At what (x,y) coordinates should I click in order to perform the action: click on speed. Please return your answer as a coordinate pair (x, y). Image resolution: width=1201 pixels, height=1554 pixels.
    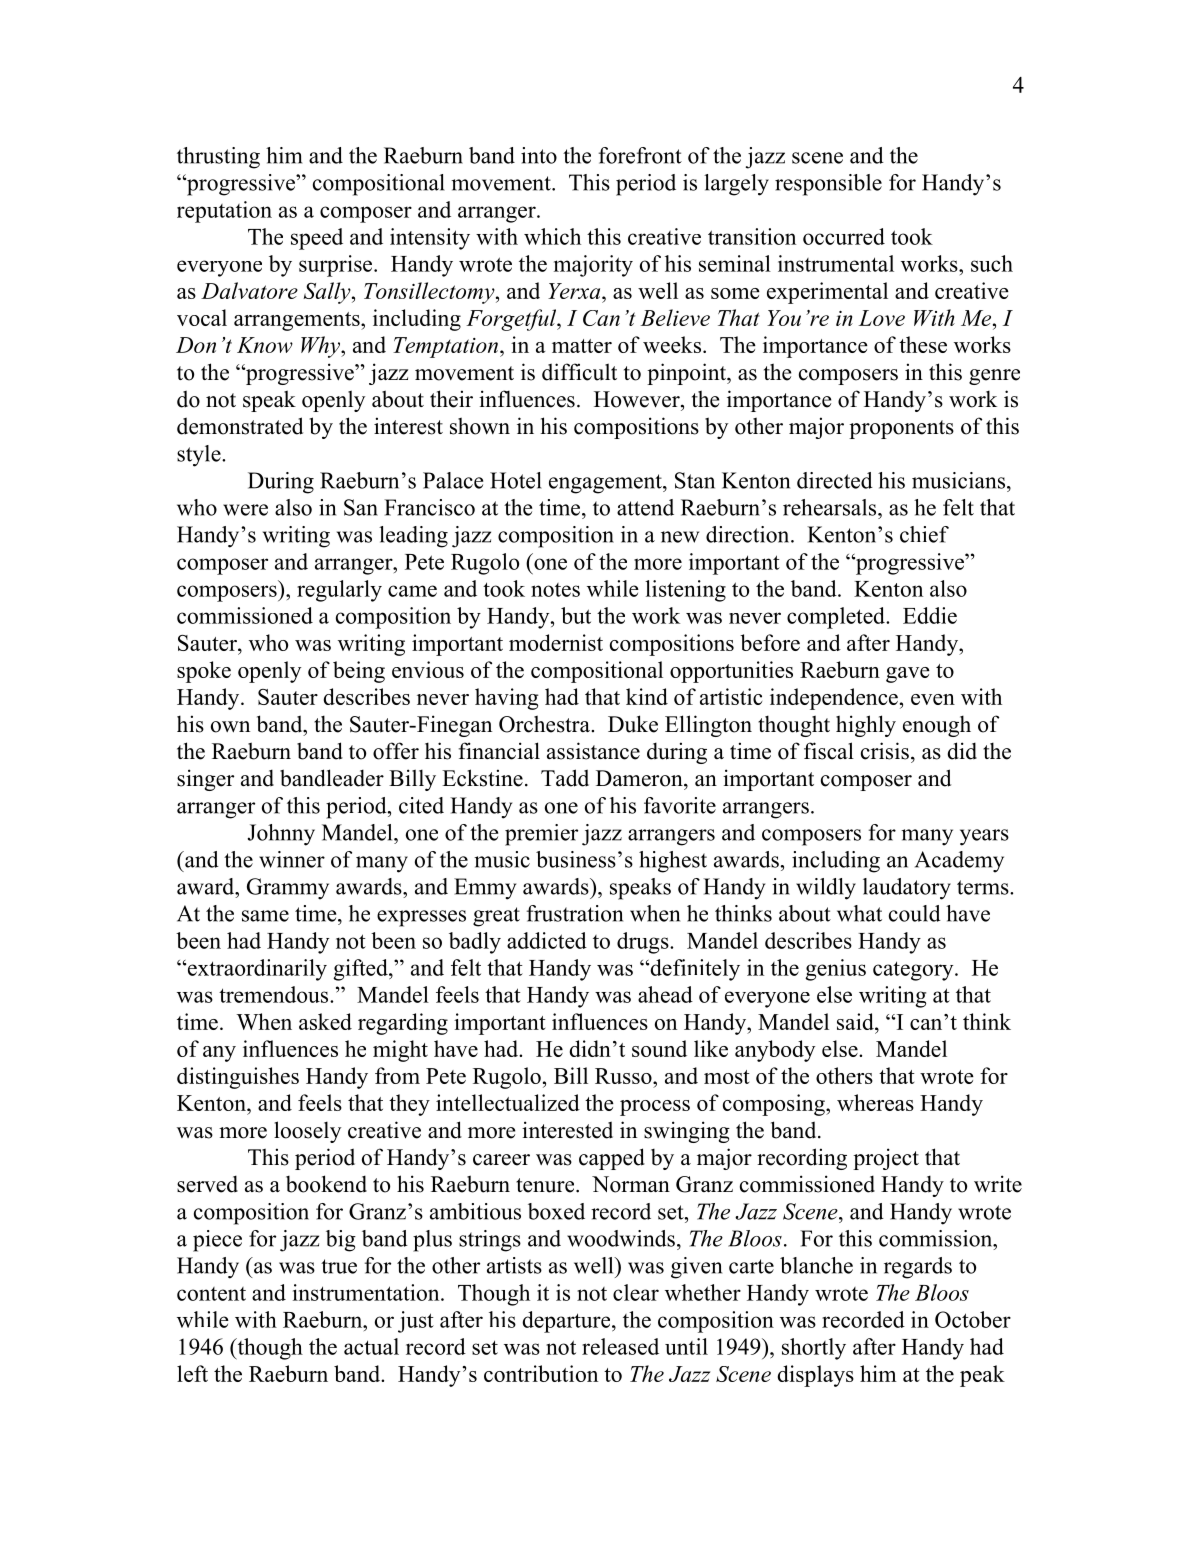
    Looking at the image, I should click on (317, 239).
